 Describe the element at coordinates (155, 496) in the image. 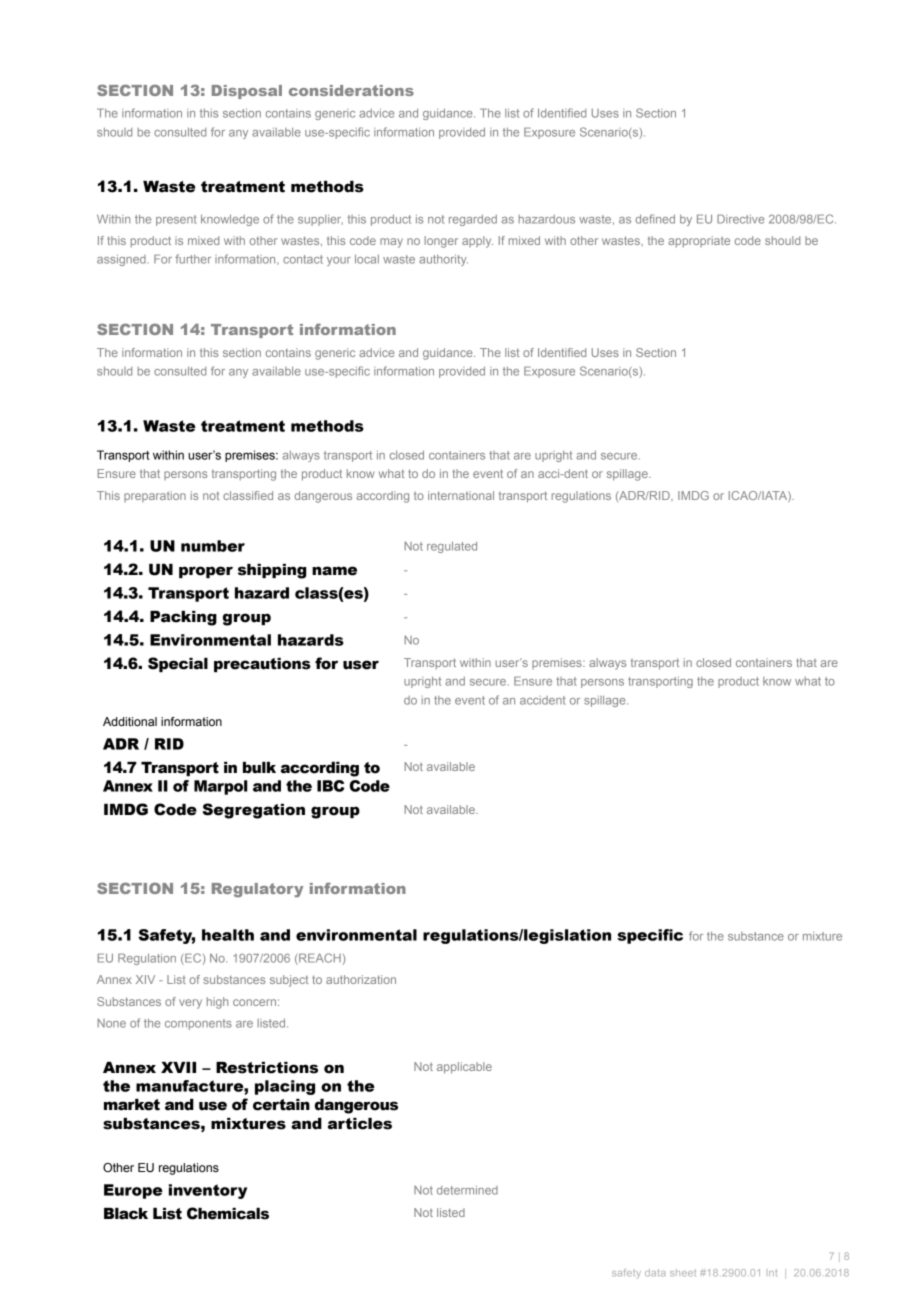

I see `preparation` at that location.
